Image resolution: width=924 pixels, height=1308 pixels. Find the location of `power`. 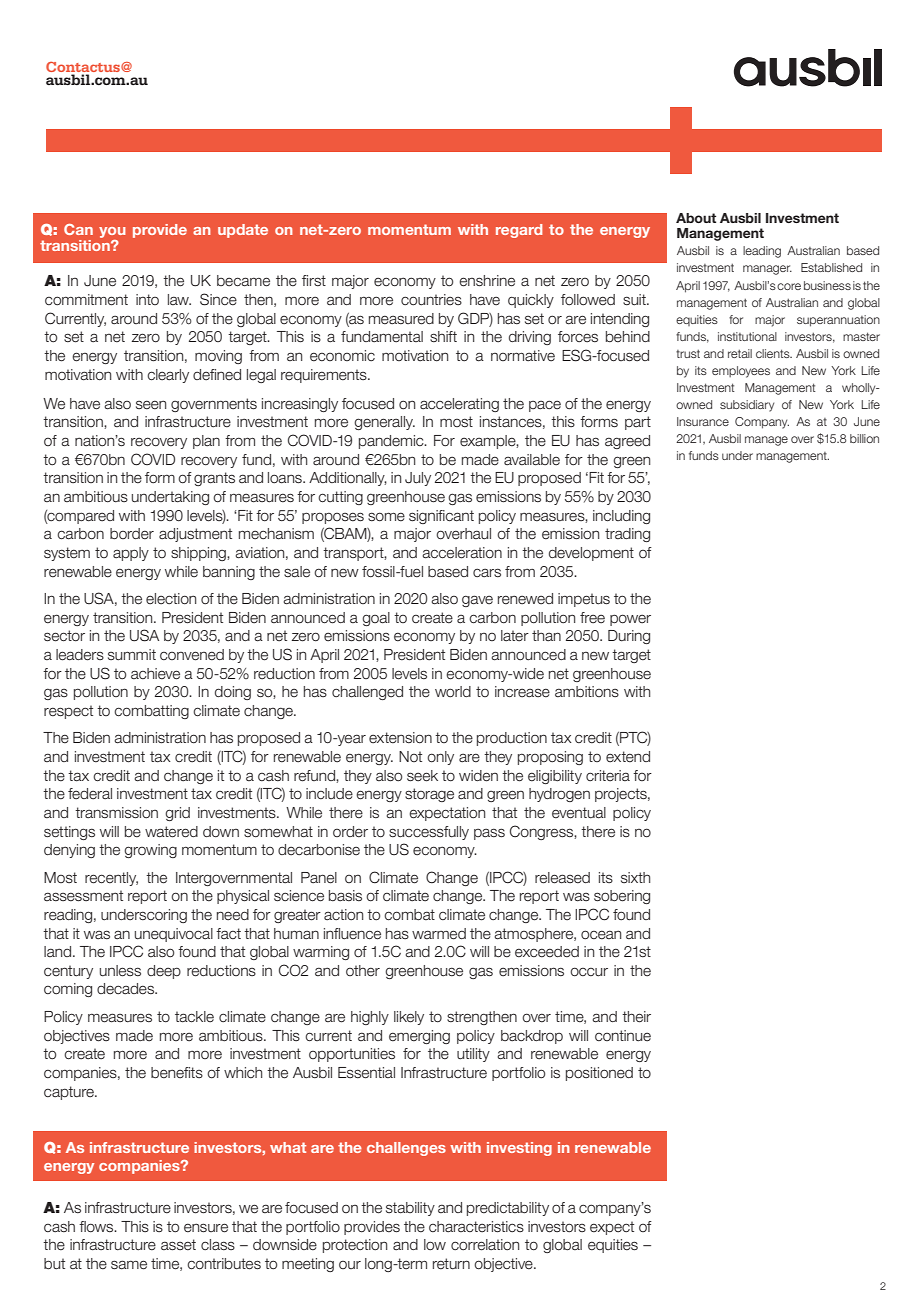

power is located at coordinates (630, 620).
